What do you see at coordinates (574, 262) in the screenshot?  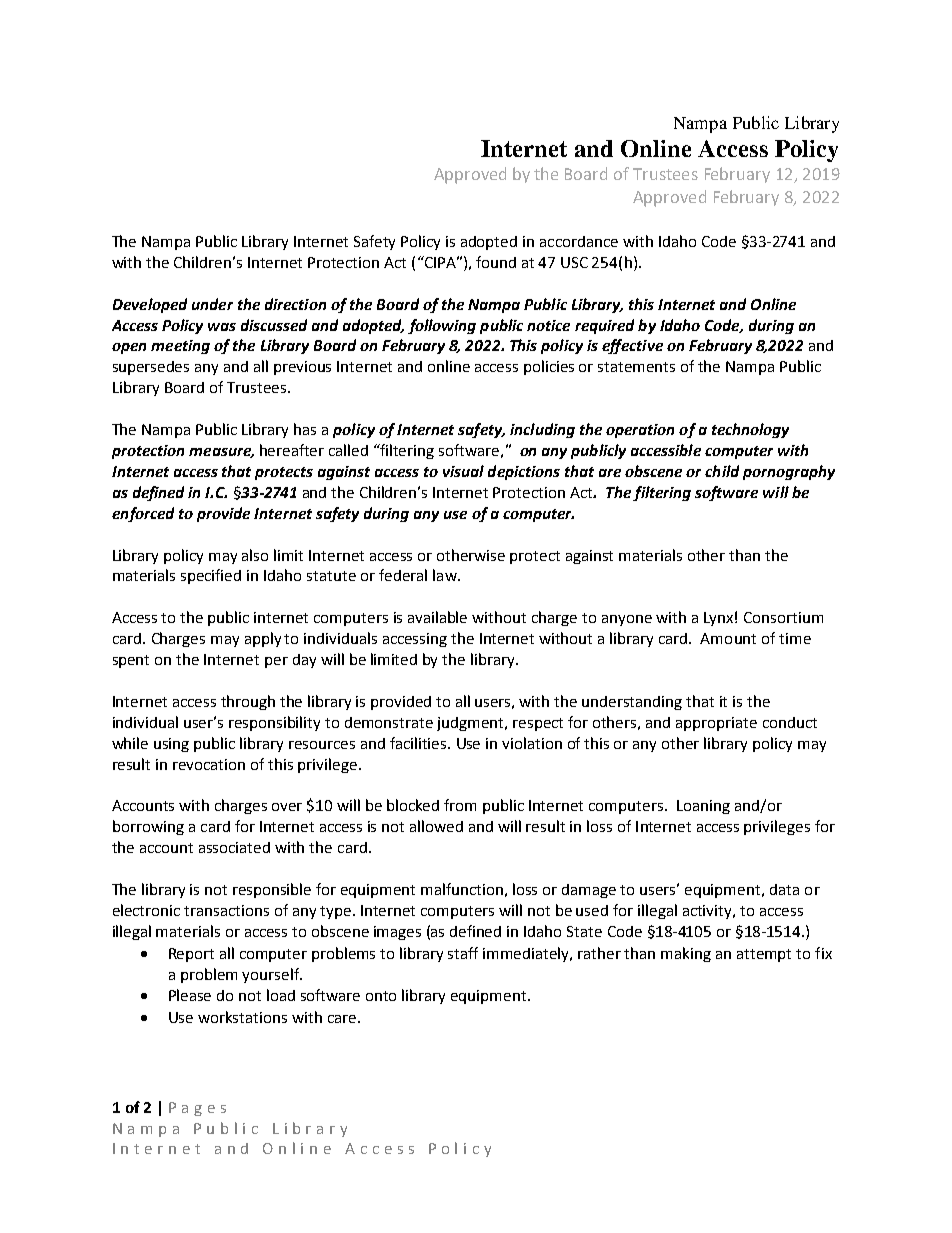 I see `USC` at bounding box center [574, 262].
